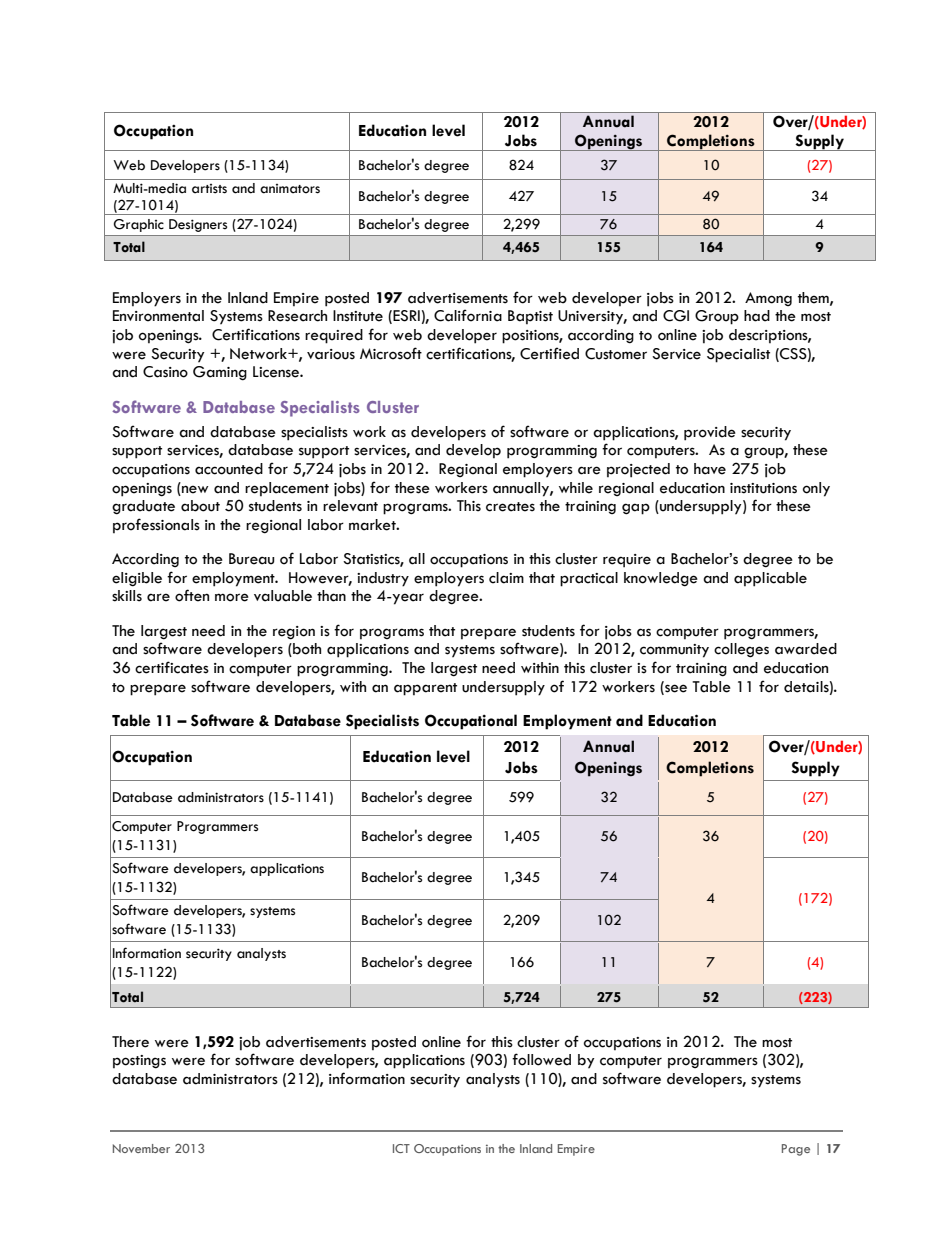 The image size is (952, 1233). I want to click on Designers, so click(198, 225).
